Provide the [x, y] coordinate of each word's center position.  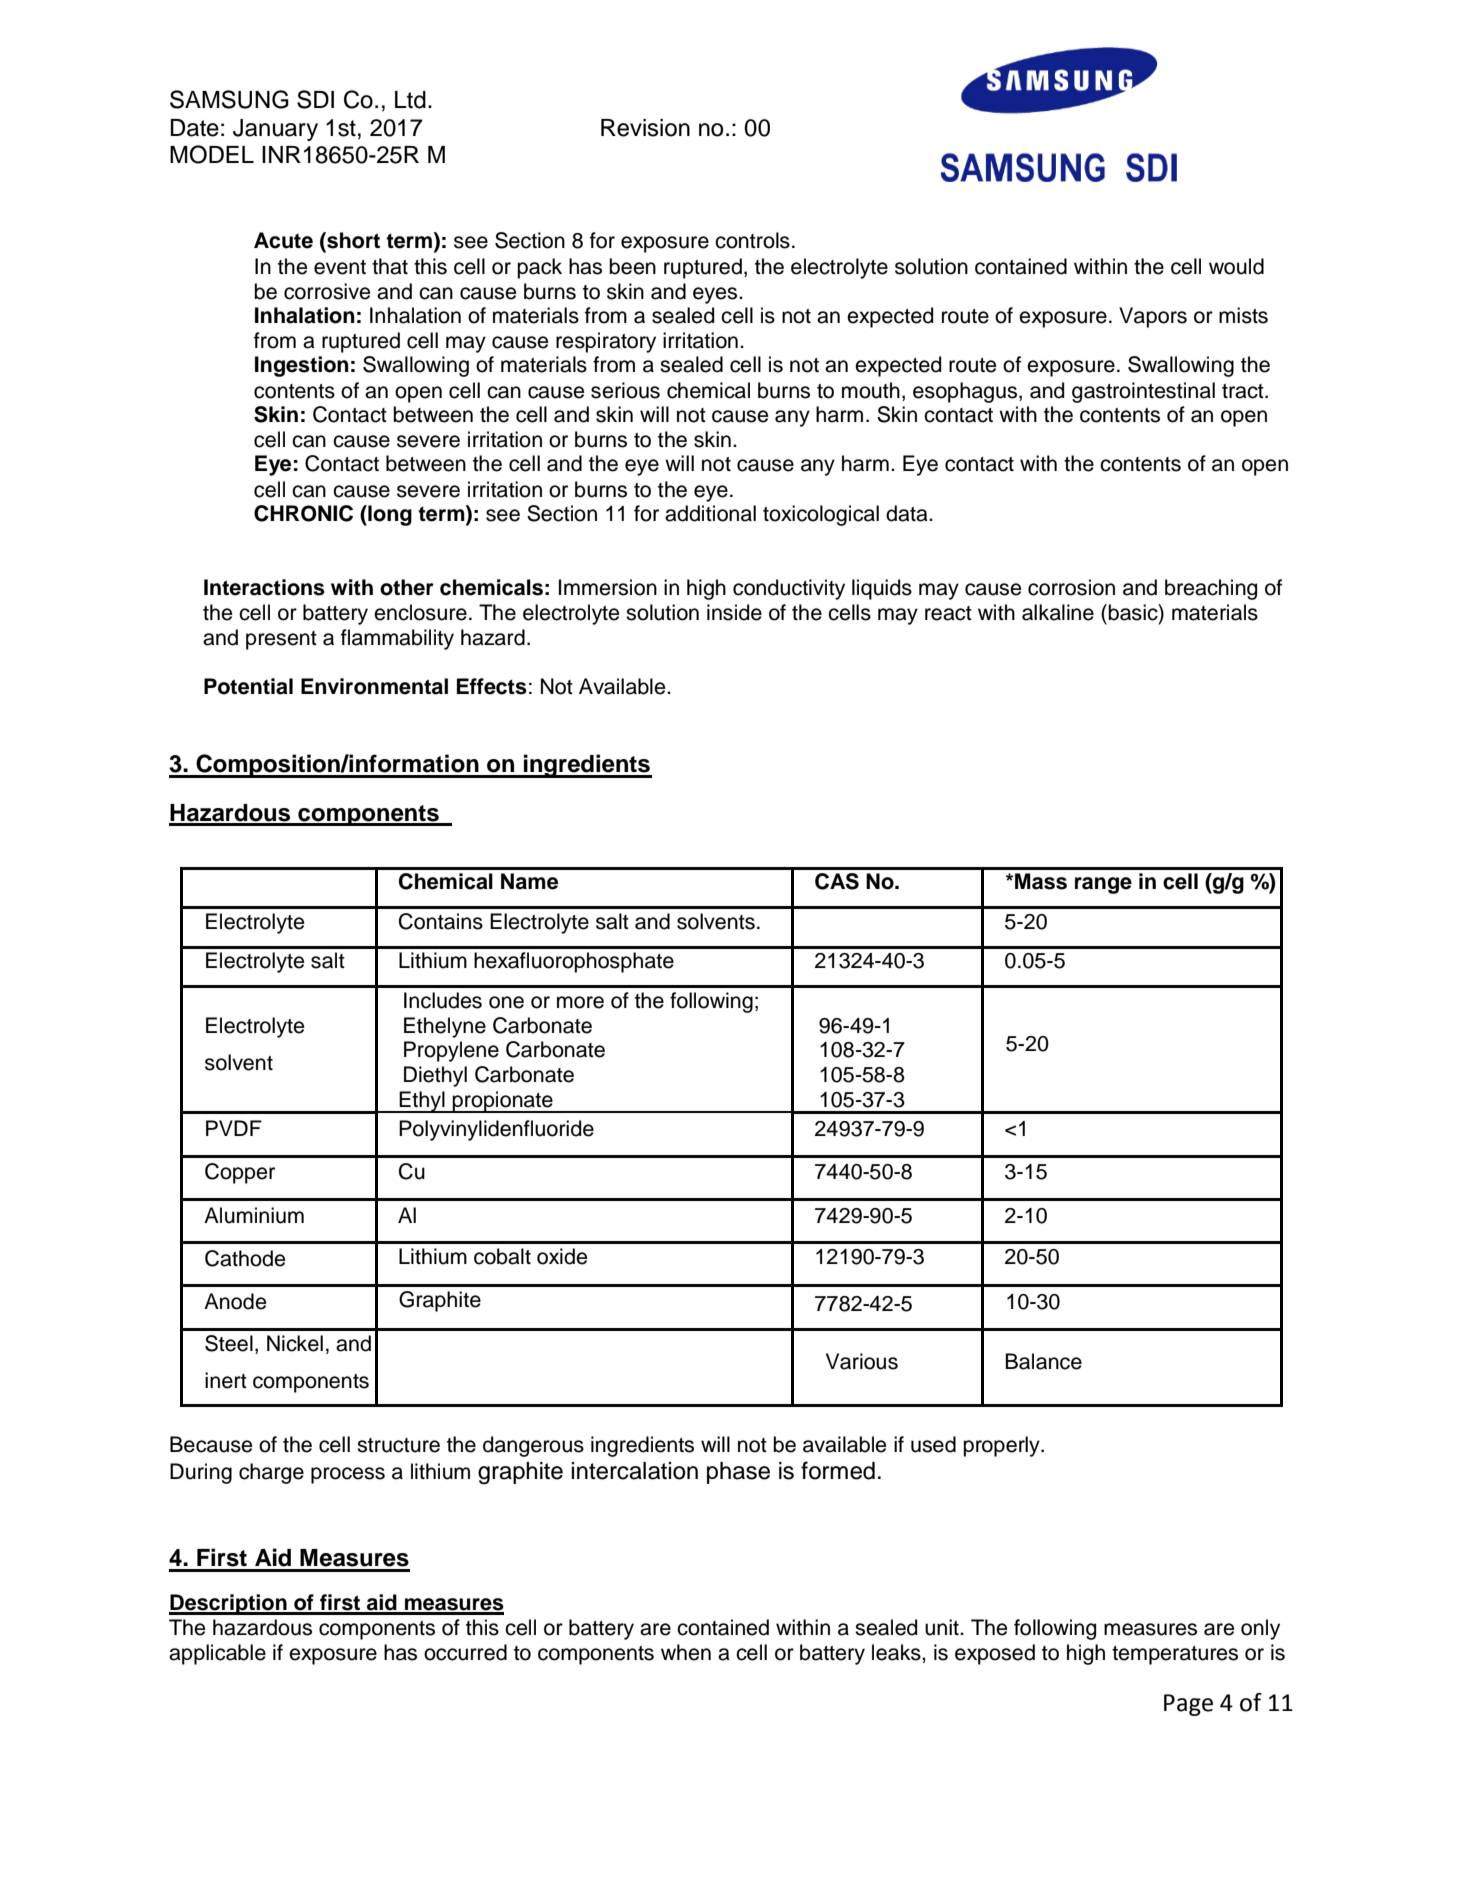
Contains [441, 921]
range [1103, 885]
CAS [837, 881]
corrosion [1071, 587]
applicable [217, 1654]
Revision [645, 128]
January [275, 130]
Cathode [245, 1258]
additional [710, 513]
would [1236, 266]
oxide [562, 1256]
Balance [1043, 1361]
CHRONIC [303, 513]
